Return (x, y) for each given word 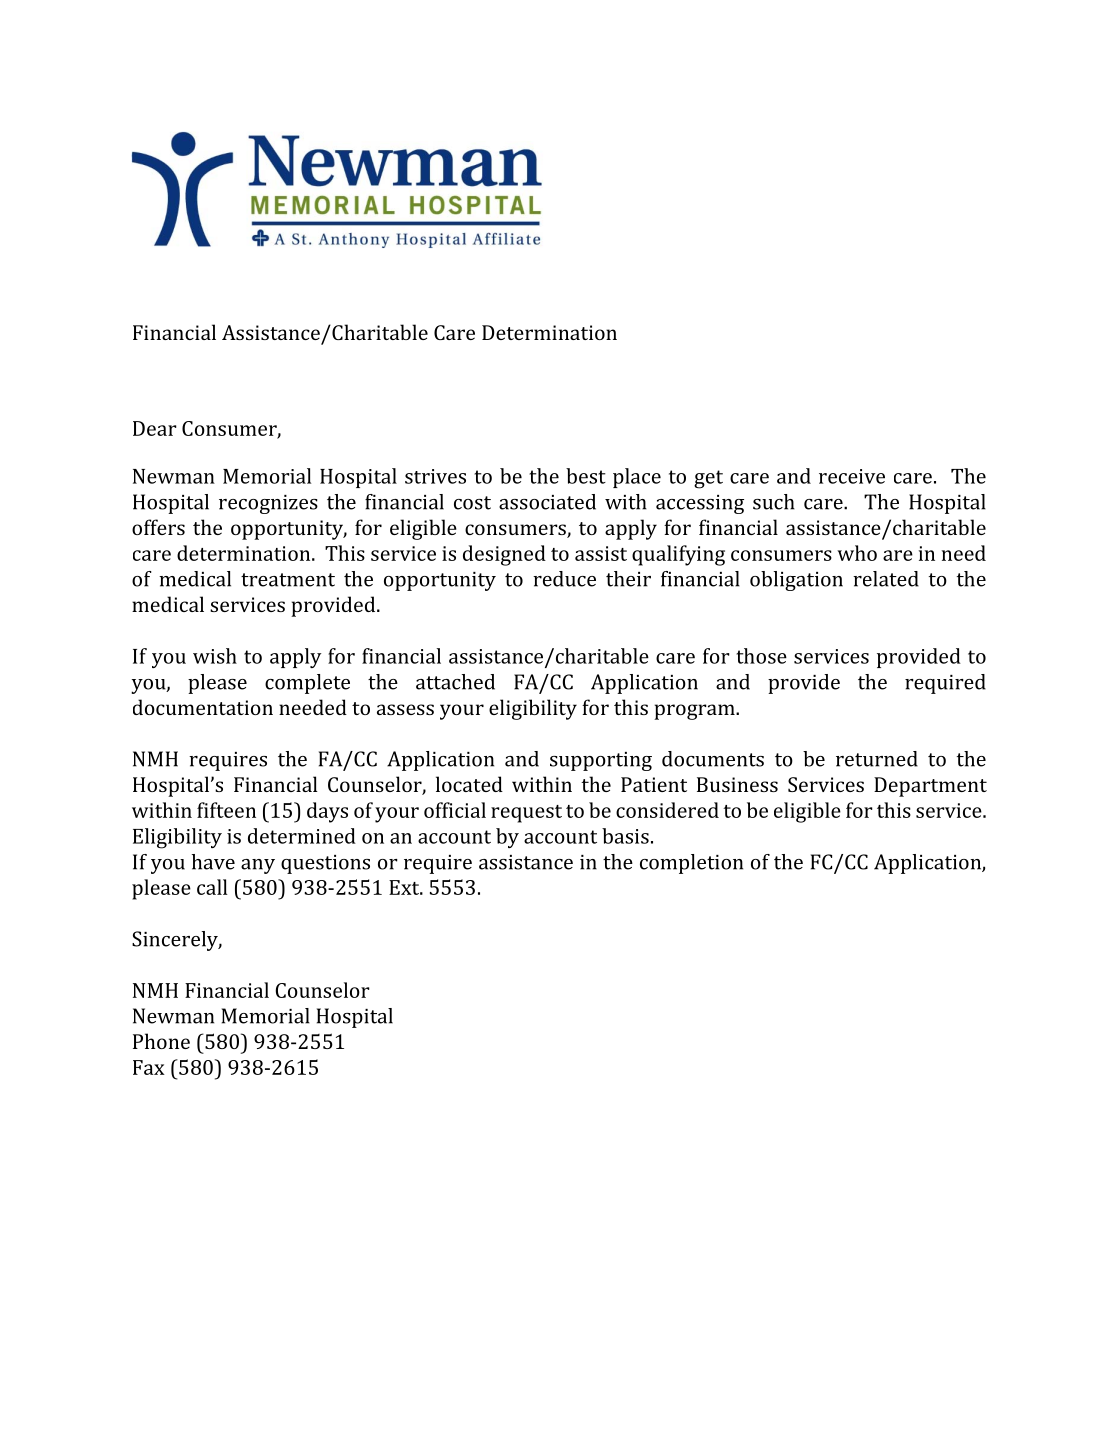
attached (455, 682)
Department (930, 787)
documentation (203, 707)
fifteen (226, 810)
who (857, 553)
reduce (564, 579)
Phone (161, 1041)
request (526, 814)
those (761, 656)
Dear (155, 428)
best (586, 476)
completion (691, 864)
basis (625, 836)
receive (852, 476)
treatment (288, 580)
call (212, 887)
